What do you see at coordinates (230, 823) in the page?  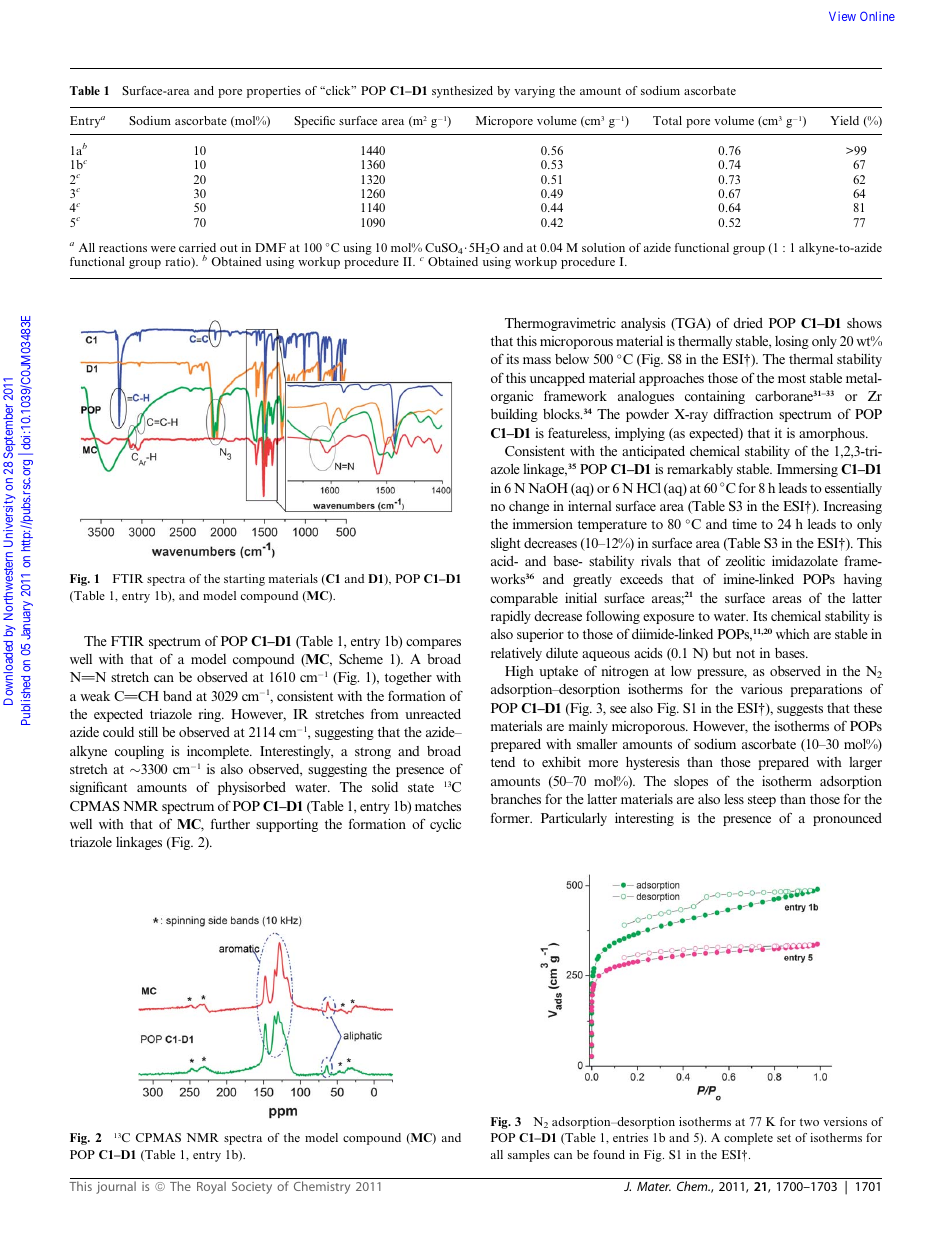 I see `further` at bounding box center [230, 823].
